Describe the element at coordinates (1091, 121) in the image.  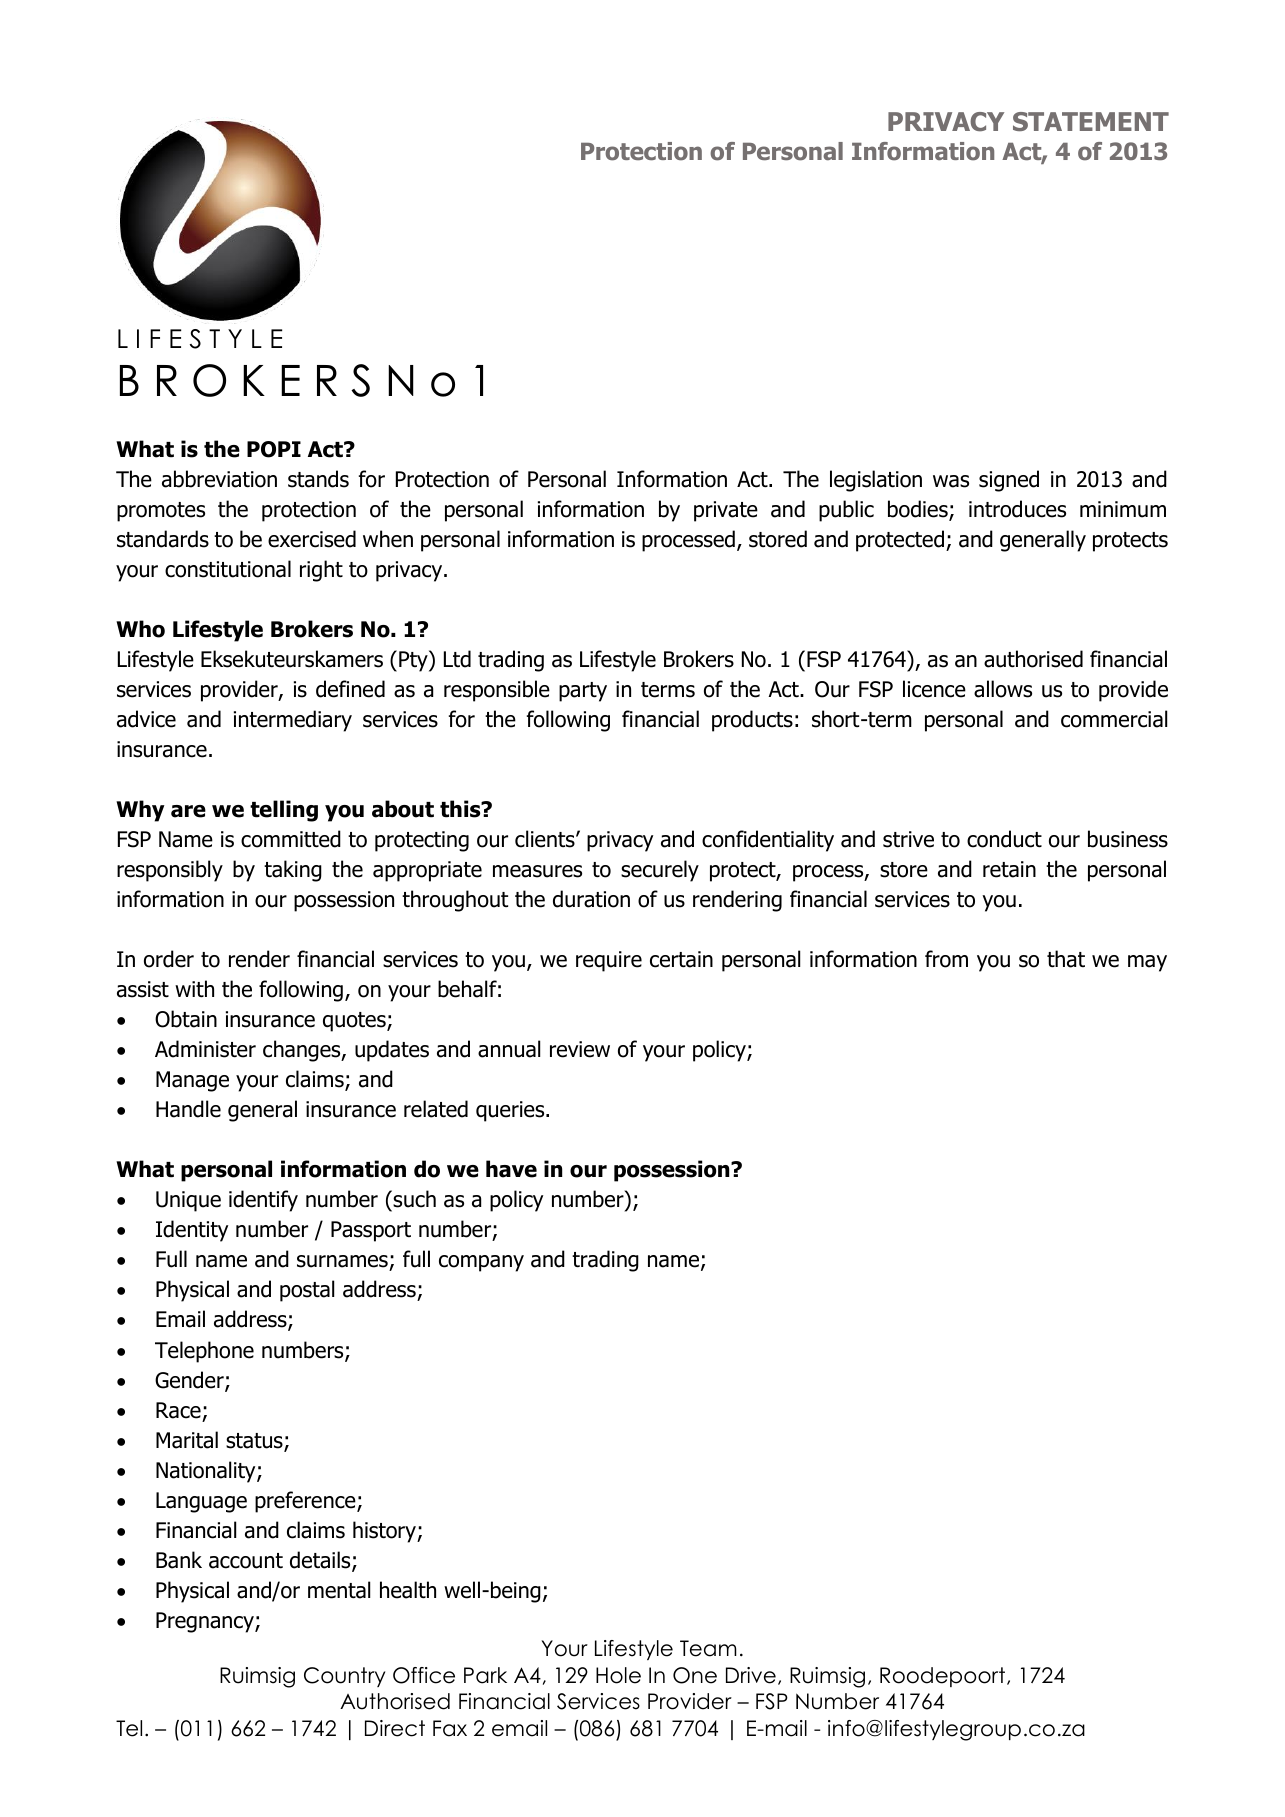
I see `STATEMENT` at that location.
